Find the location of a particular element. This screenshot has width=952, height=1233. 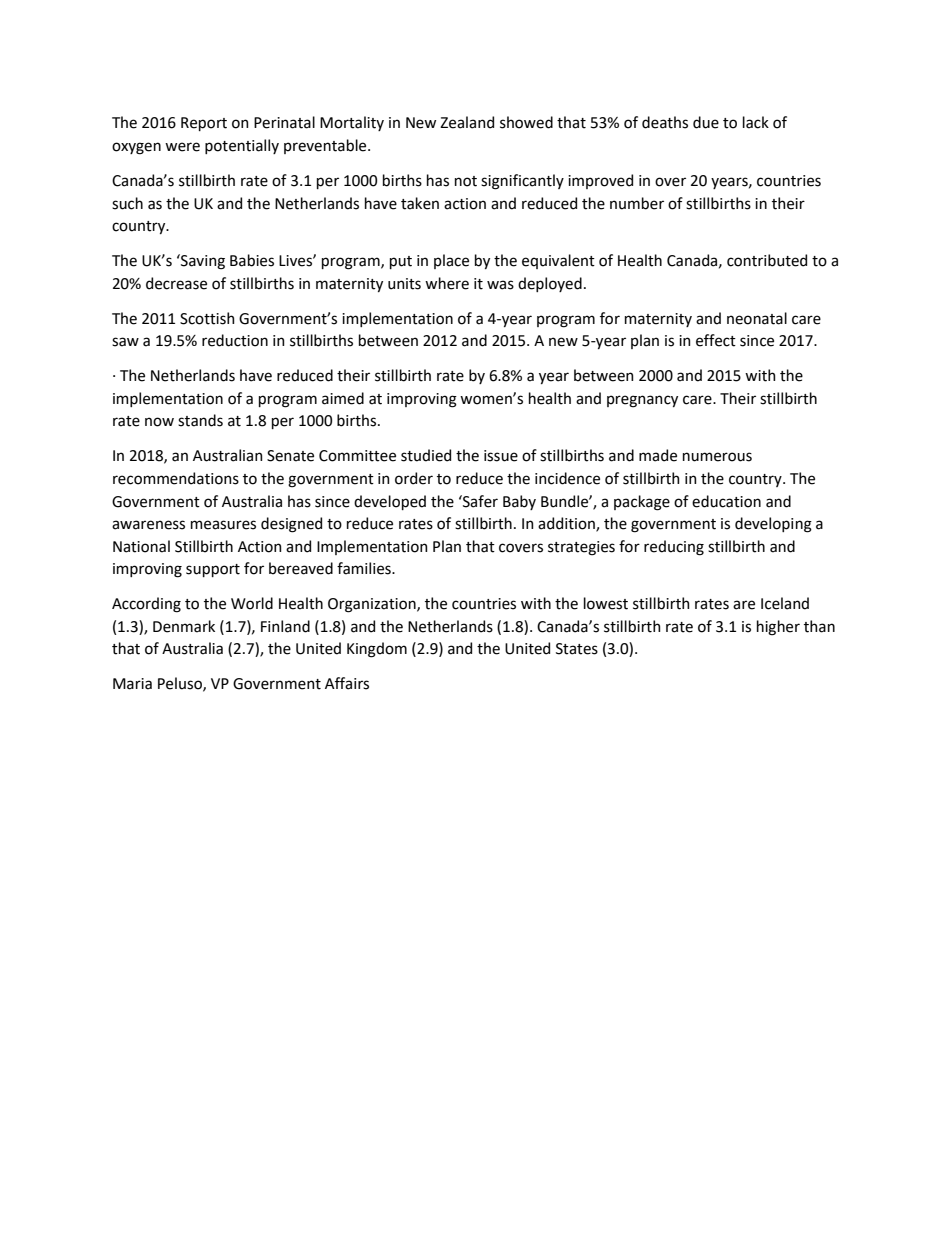

neonatal is located at coordinates (757, 318).
